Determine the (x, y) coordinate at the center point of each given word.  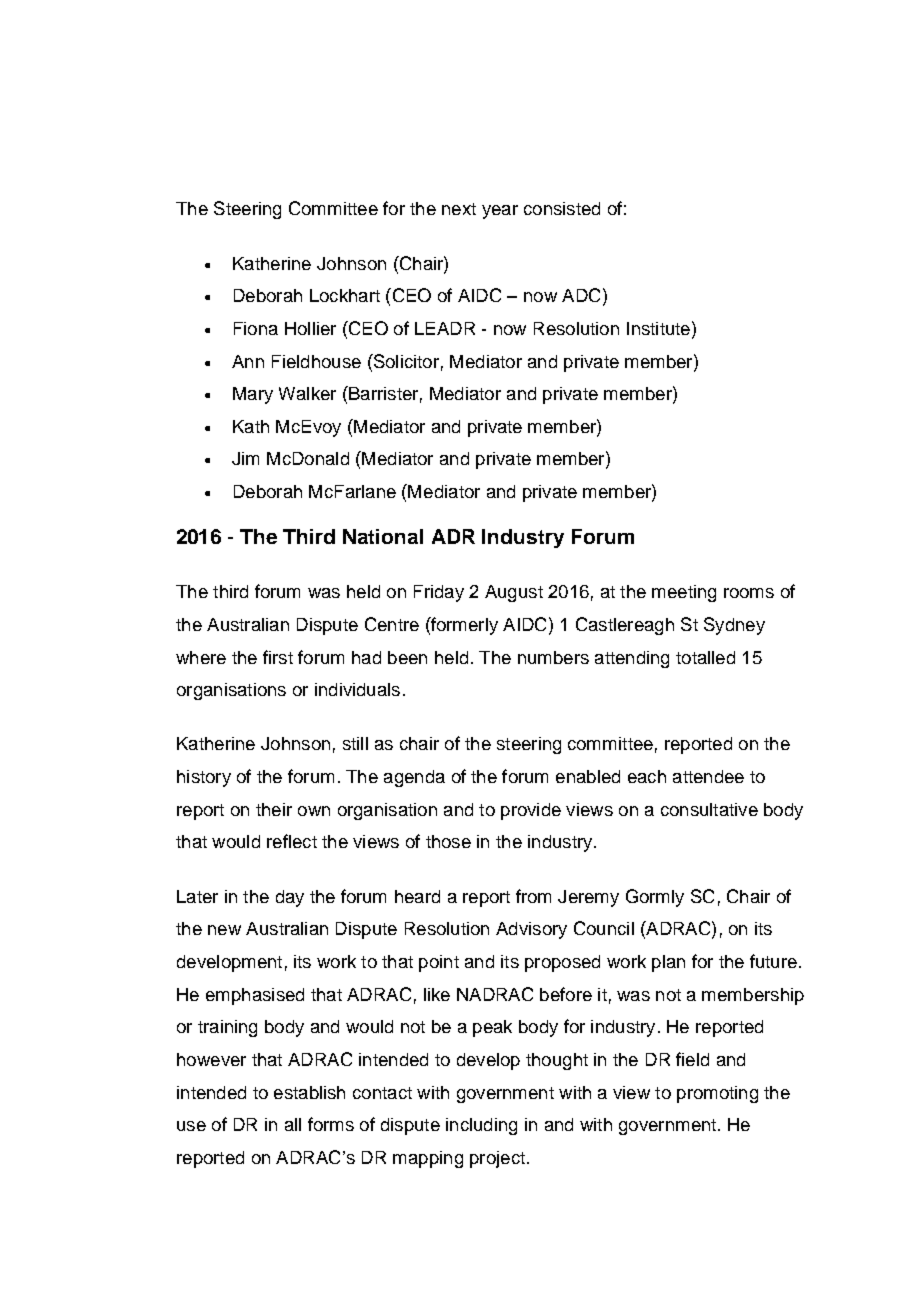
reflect (292, 841)
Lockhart (345, 295)
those (448, 841)
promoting (717, 1094)
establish (309, 1092)
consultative (709, 809)
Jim (245, 458)
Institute (658, 328)
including (481, 1126)
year (500, 212)
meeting (684, 593)
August (514, 593)
